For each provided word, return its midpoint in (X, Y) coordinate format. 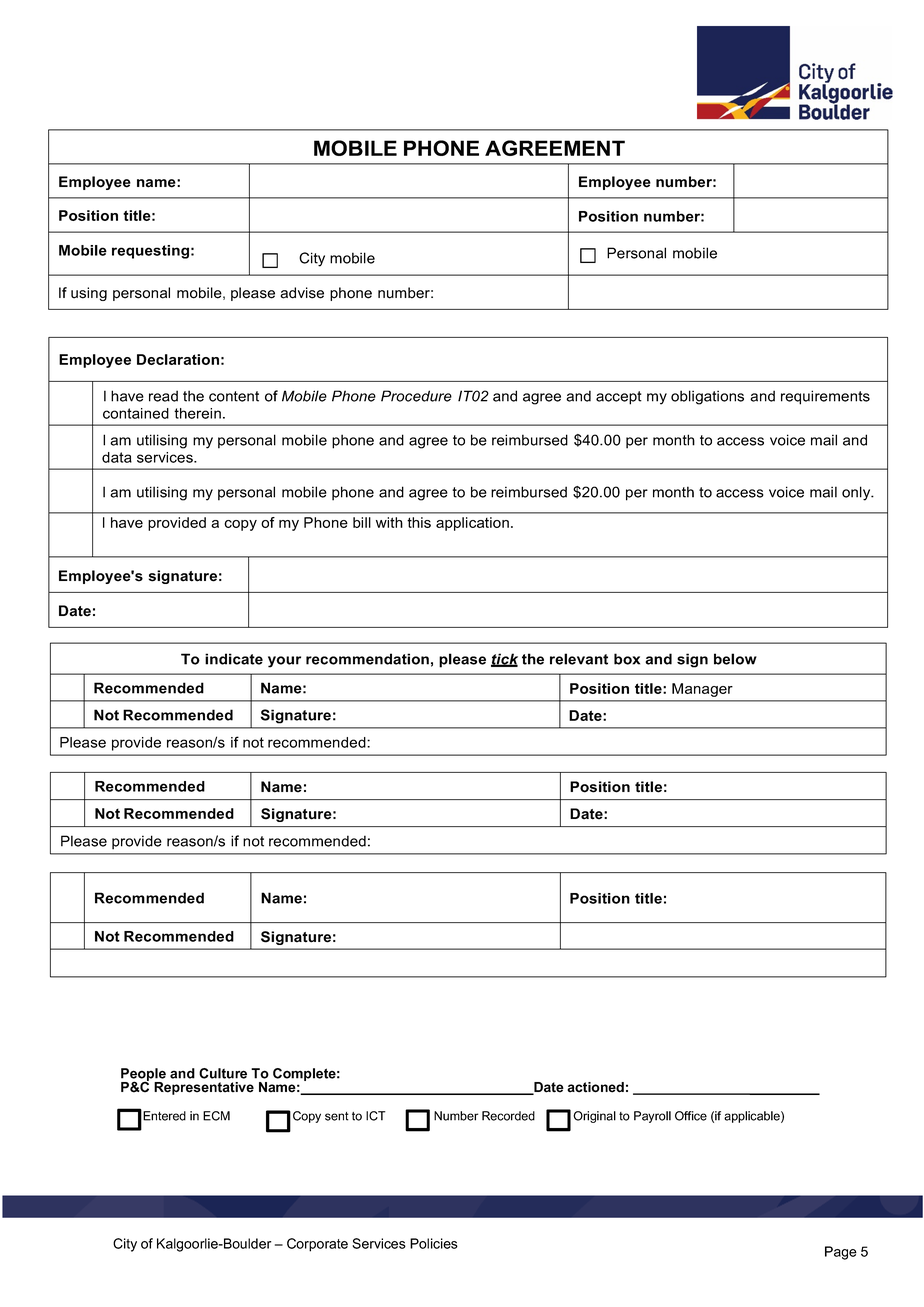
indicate (234, 659)
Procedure (416, 396)
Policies (434, 1243)
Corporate (317, 1245)
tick (504, 660)
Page (841, 1253)
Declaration (178, 359)
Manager (702, 690)
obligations (707, 397)
